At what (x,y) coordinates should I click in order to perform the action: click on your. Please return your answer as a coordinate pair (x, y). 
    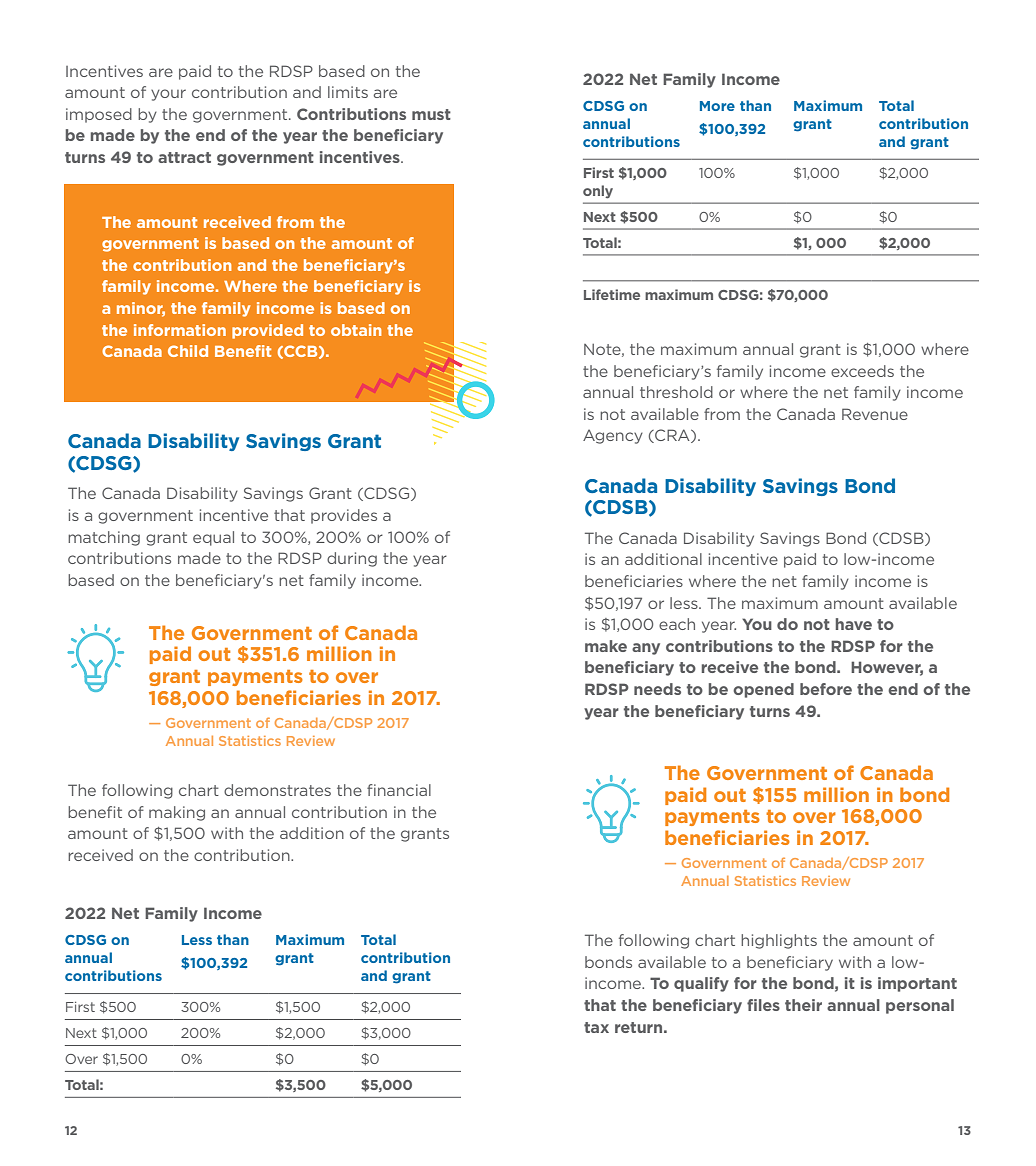
    Looking at the image, I should click on (168, 95).
